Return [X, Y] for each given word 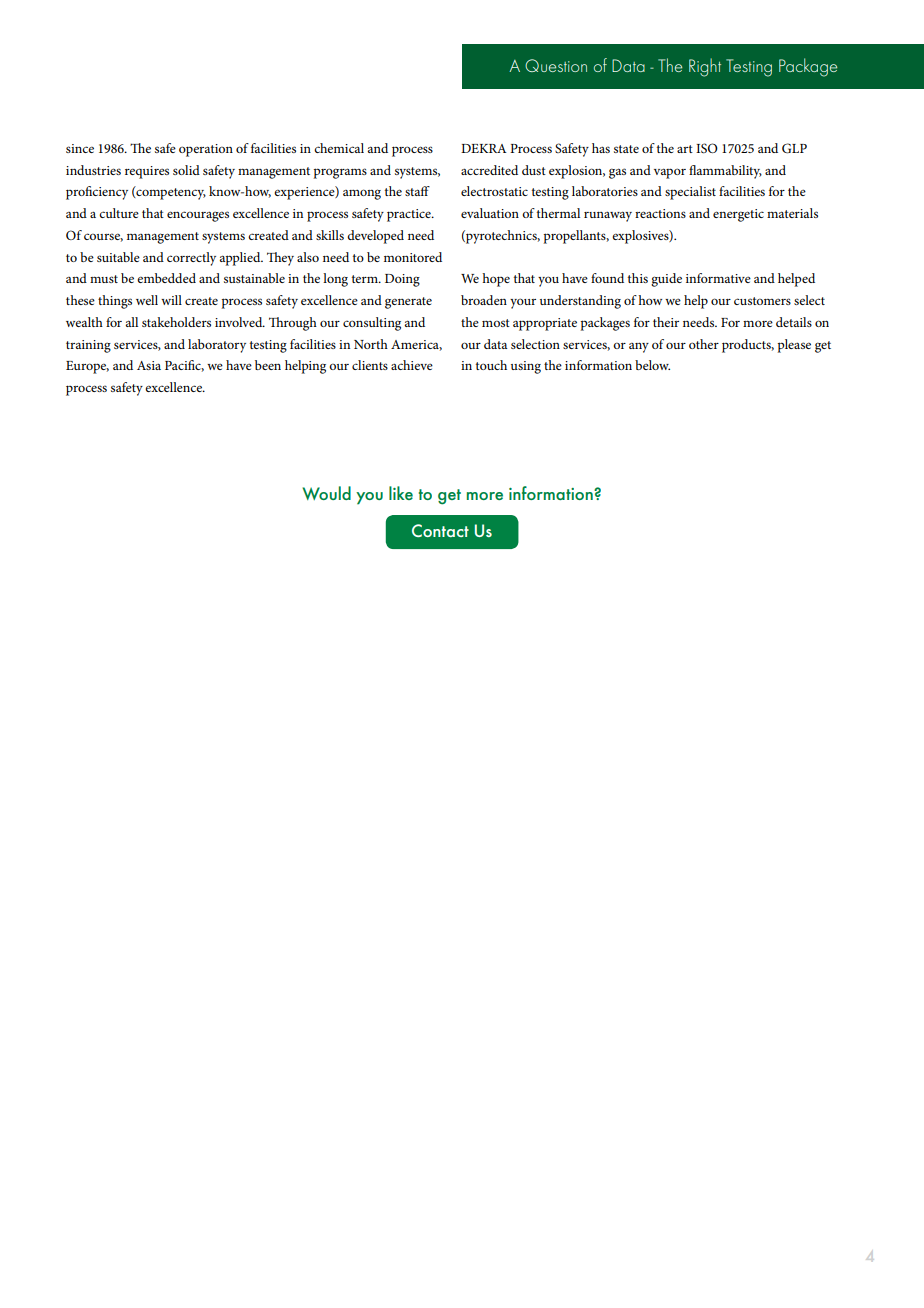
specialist [690, 193]
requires [147, 172]
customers [762, 301]
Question [556, 65]
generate [408, 303]
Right [705, 67]
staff [417, 191]
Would [326, 493]
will [171, 300]
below [652, 365]
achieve [412, 365]
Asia [149, 365]
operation [206, 150]
